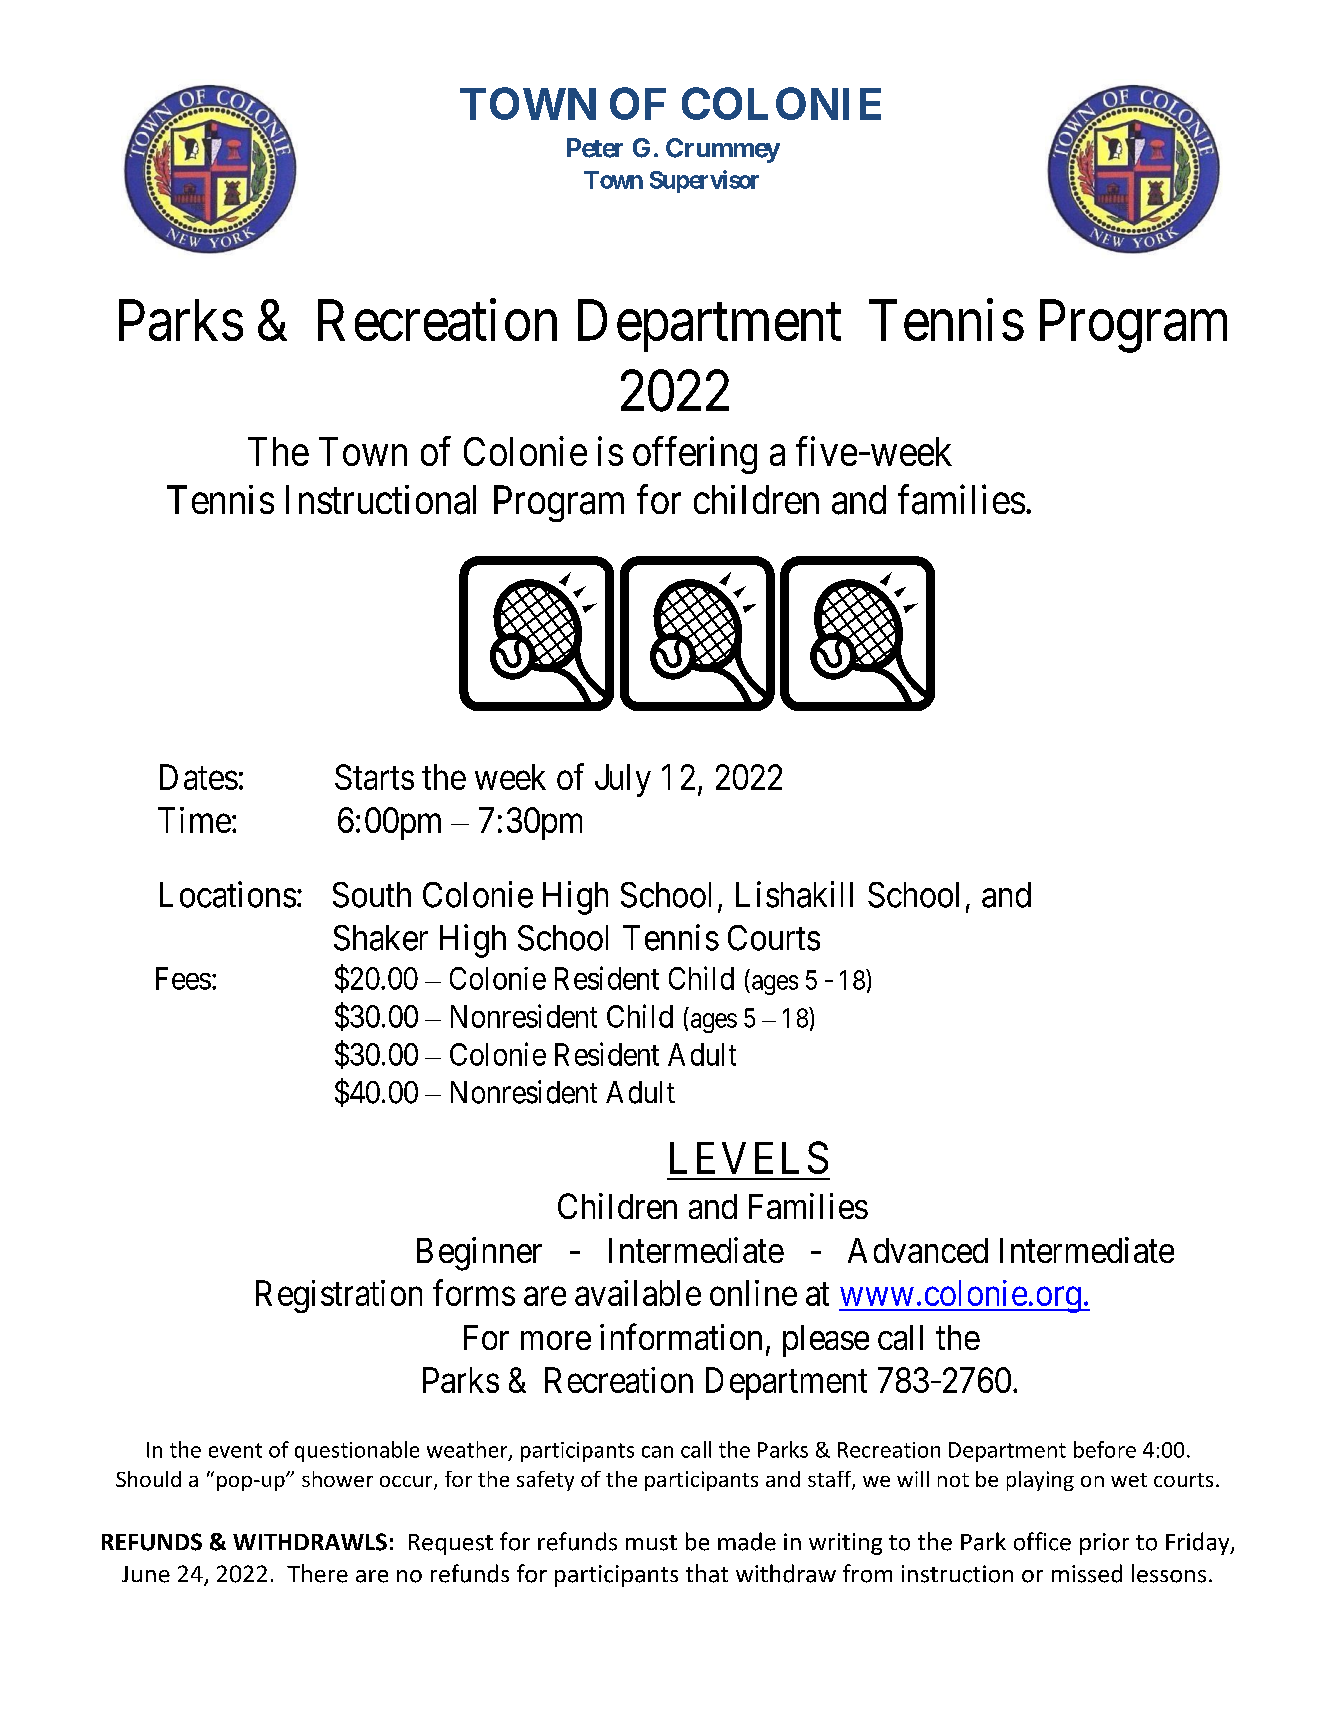 Image resolution: width=1336 pixels, height=1729 pixels. What do you see at coordinates (695, 455) in the image?
I see `offering` at bounding box center [695, 455].
